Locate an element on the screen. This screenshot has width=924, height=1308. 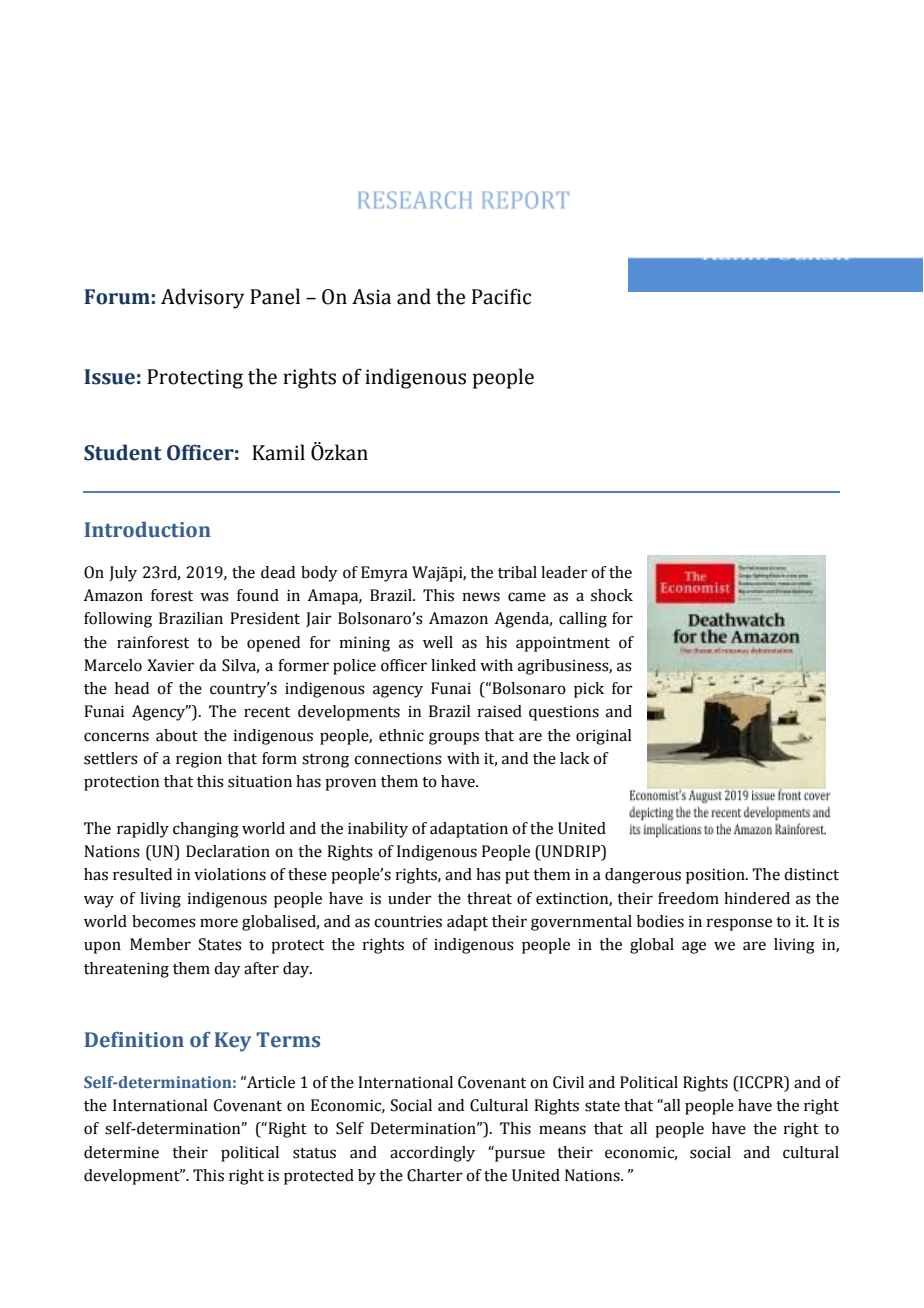
resulted is located at coordinates (142, 874).
